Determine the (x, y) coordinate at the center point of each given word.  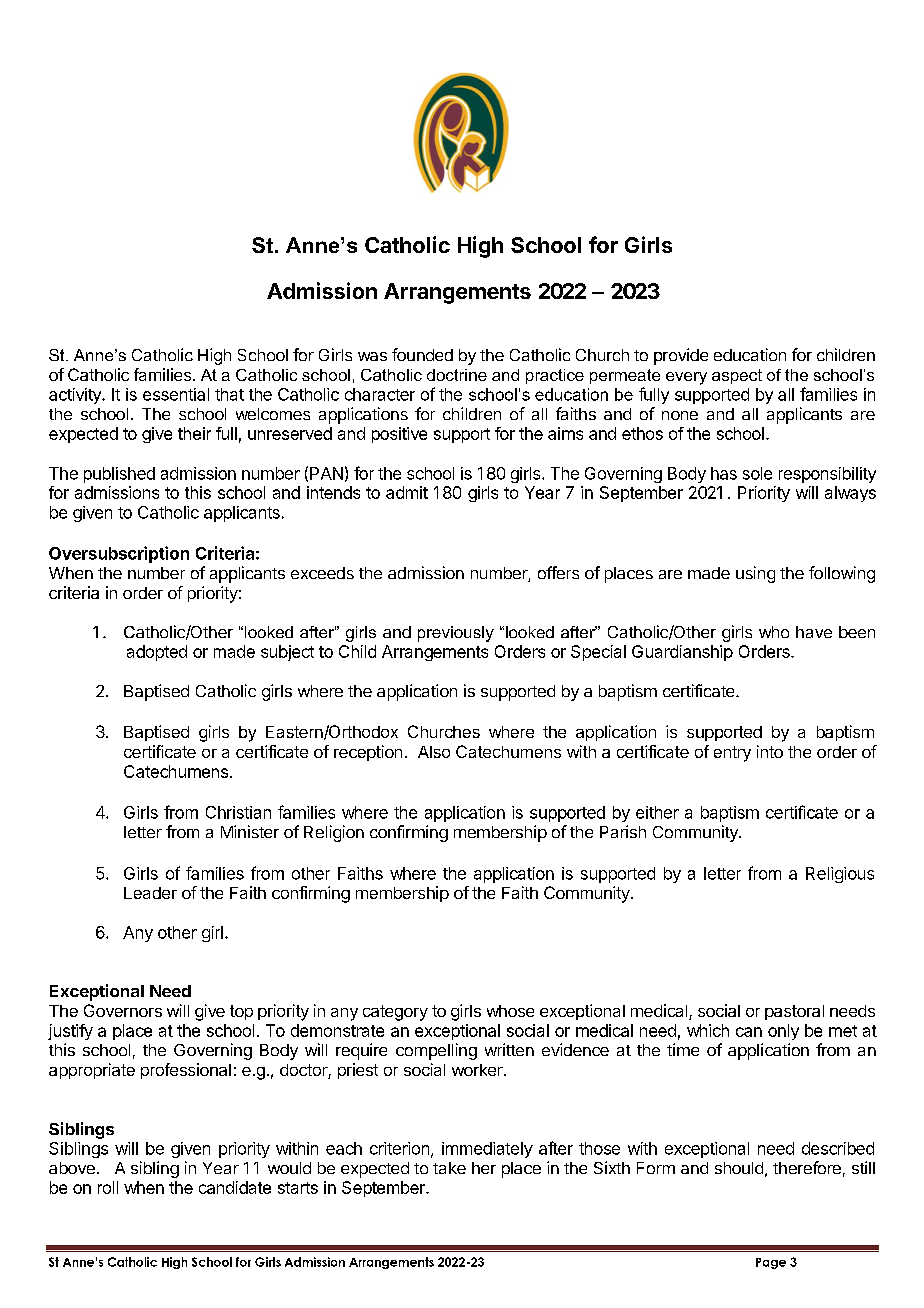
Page (771, 1263)
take (449, 1168)
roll (108, 1187)
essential (176, 394)
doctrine (457, 375)
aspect (737, 376)
